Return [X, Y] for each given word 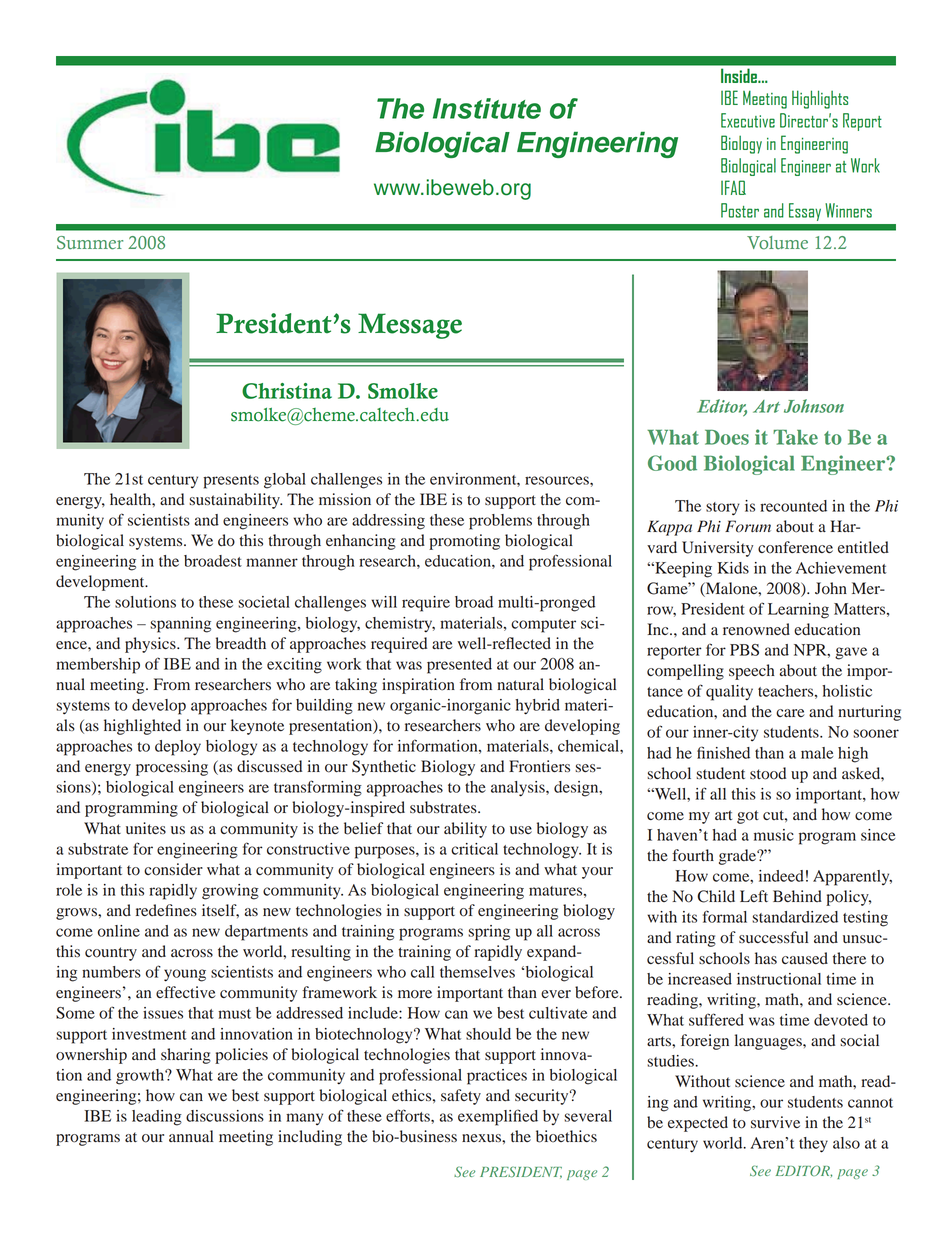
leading [157, 1118]
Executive [748, 120]
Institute [487, 108]
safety [461, 1097]
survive [775, 1122]
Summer [90, 243]
